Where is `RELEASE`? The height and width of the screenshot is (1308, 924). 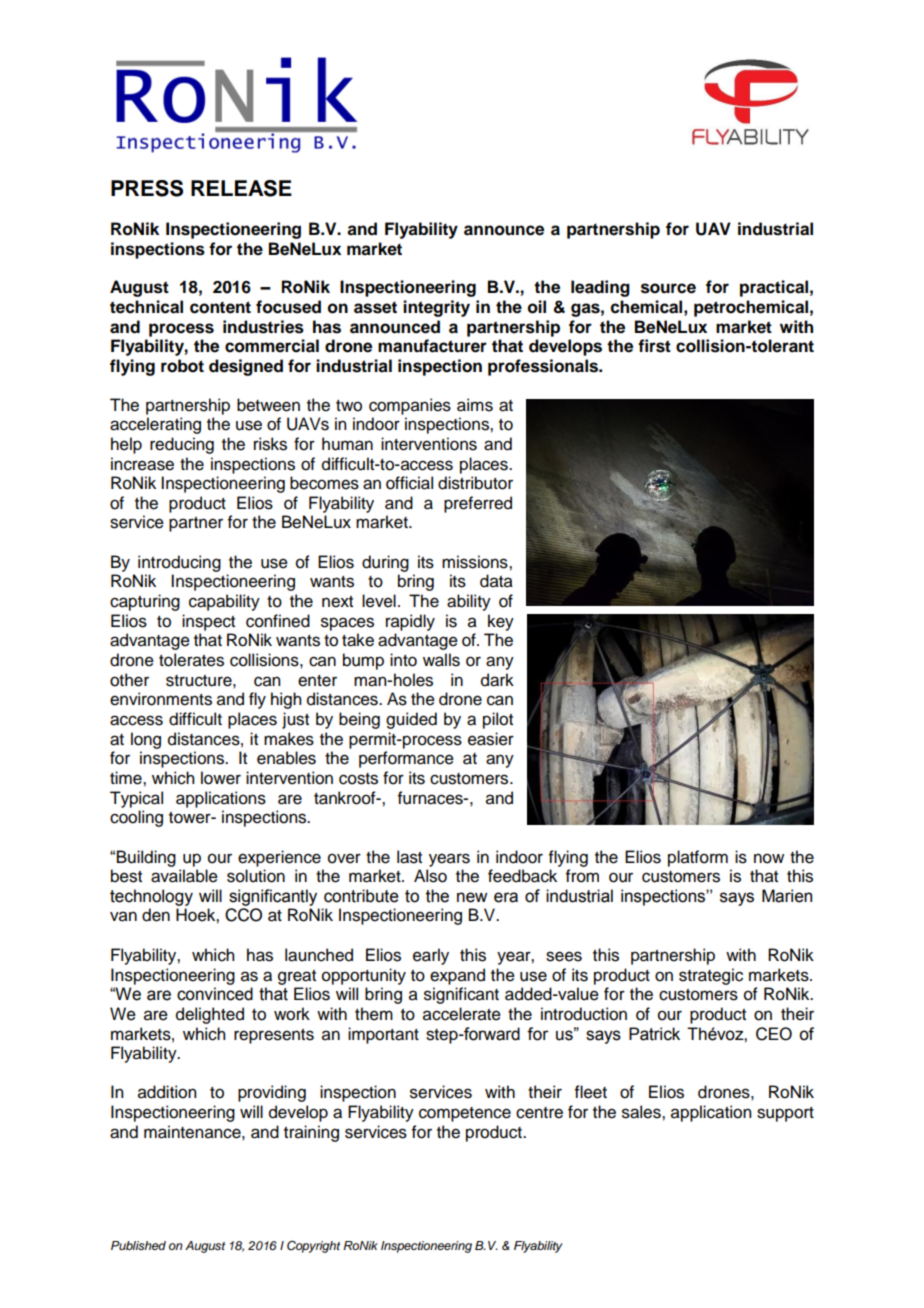
RELEASE is located at coordinates (241, 188).
